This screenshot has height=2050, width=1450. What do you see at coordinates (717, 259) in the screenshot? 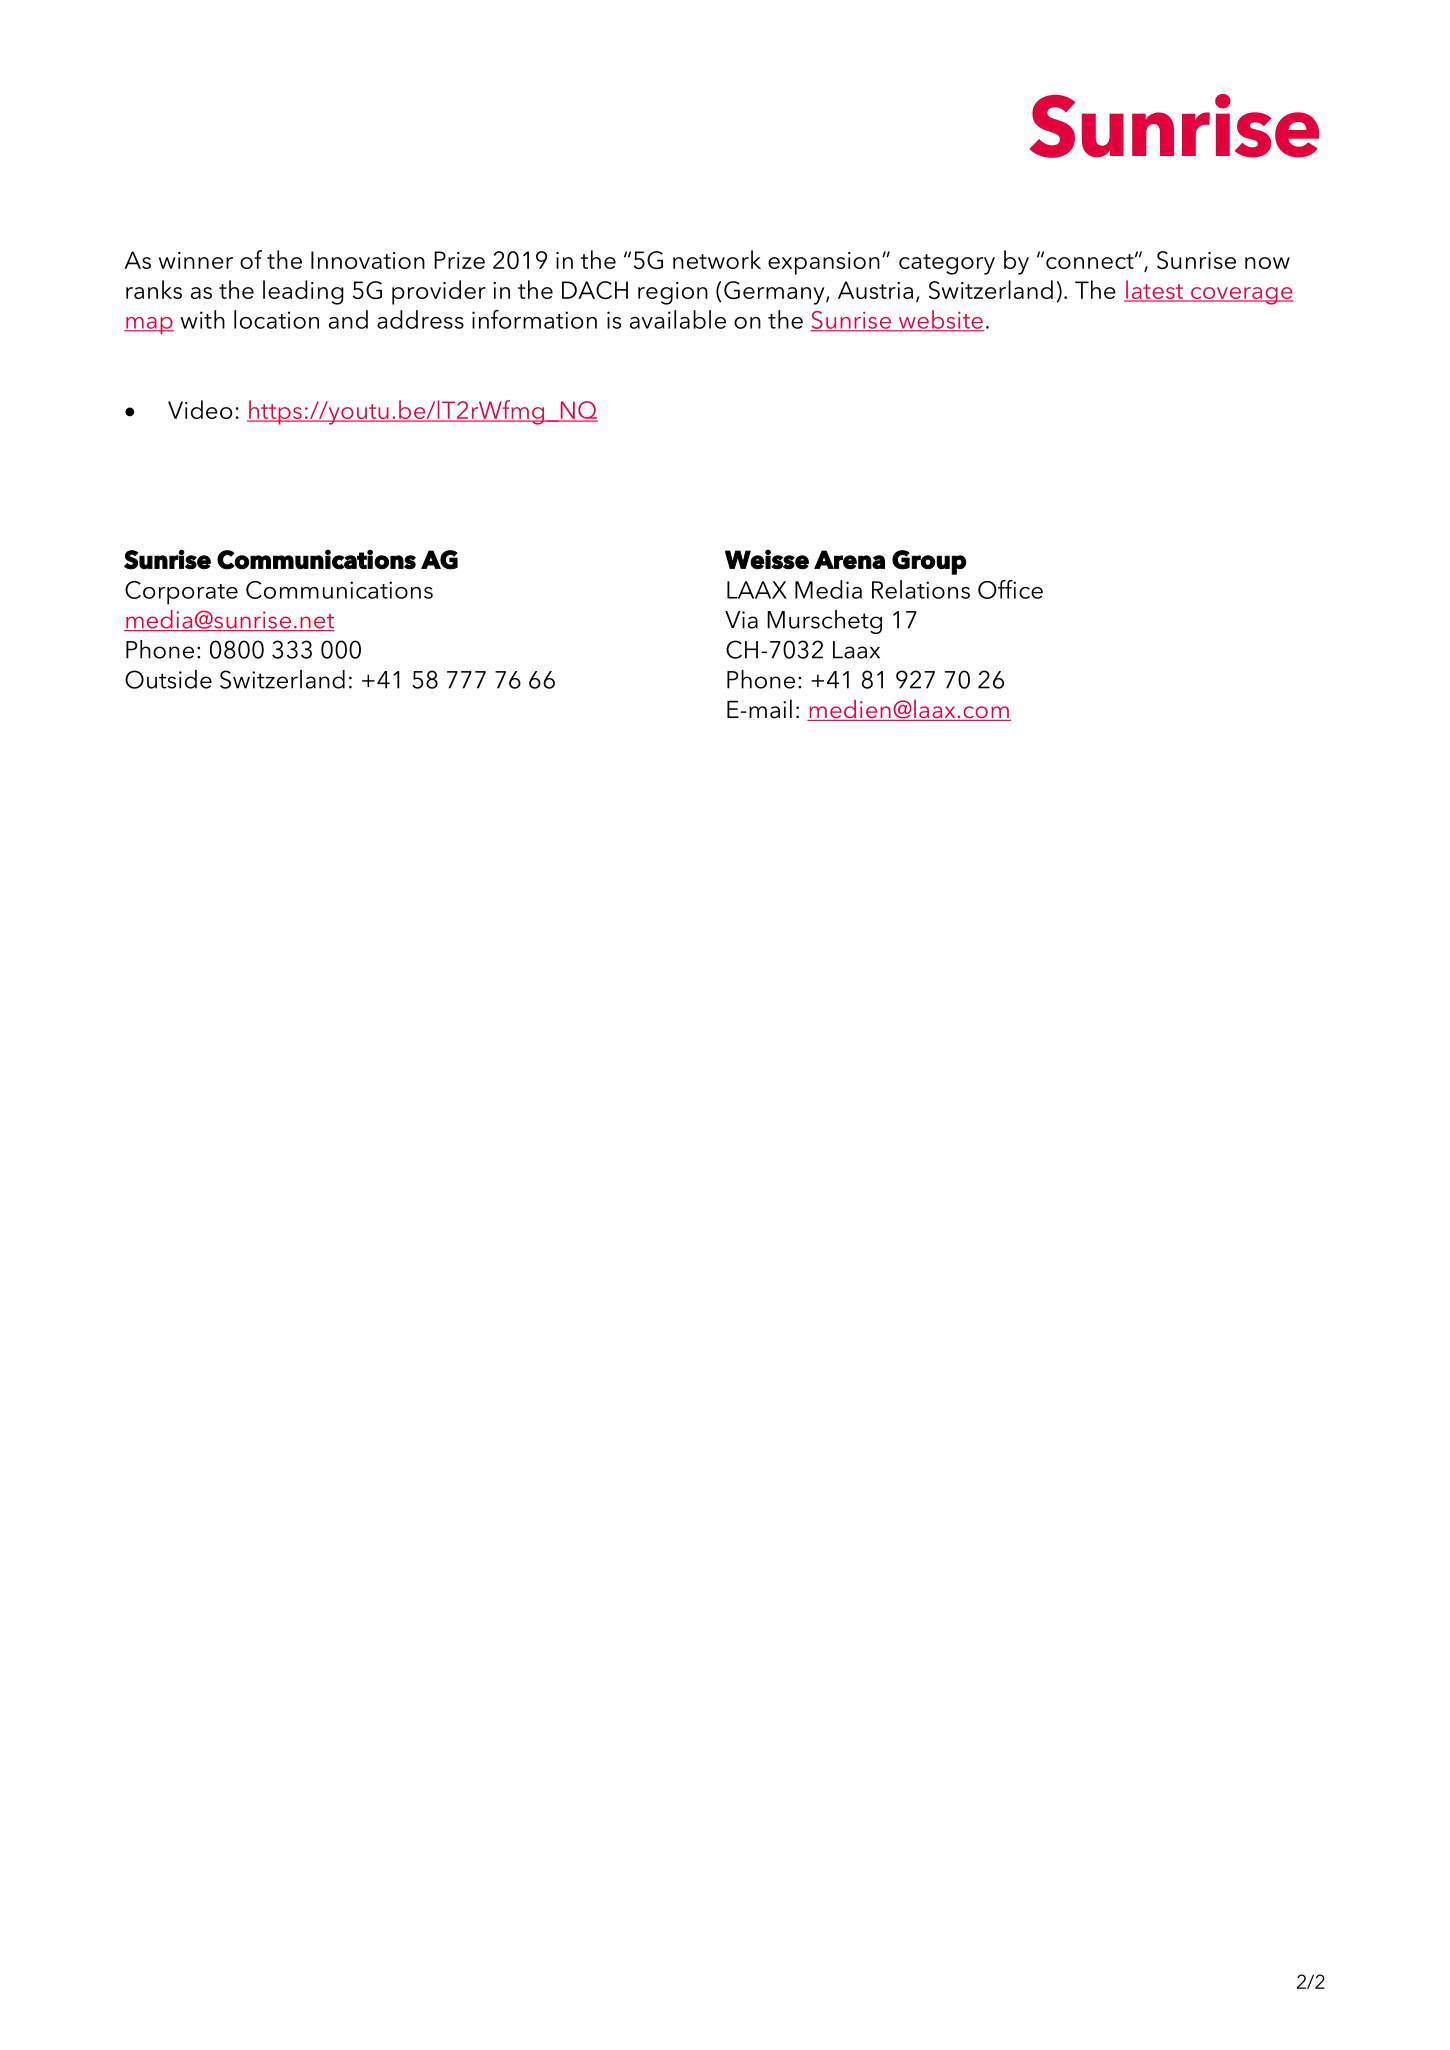
I see `network` at bounding box center [717, 259].
